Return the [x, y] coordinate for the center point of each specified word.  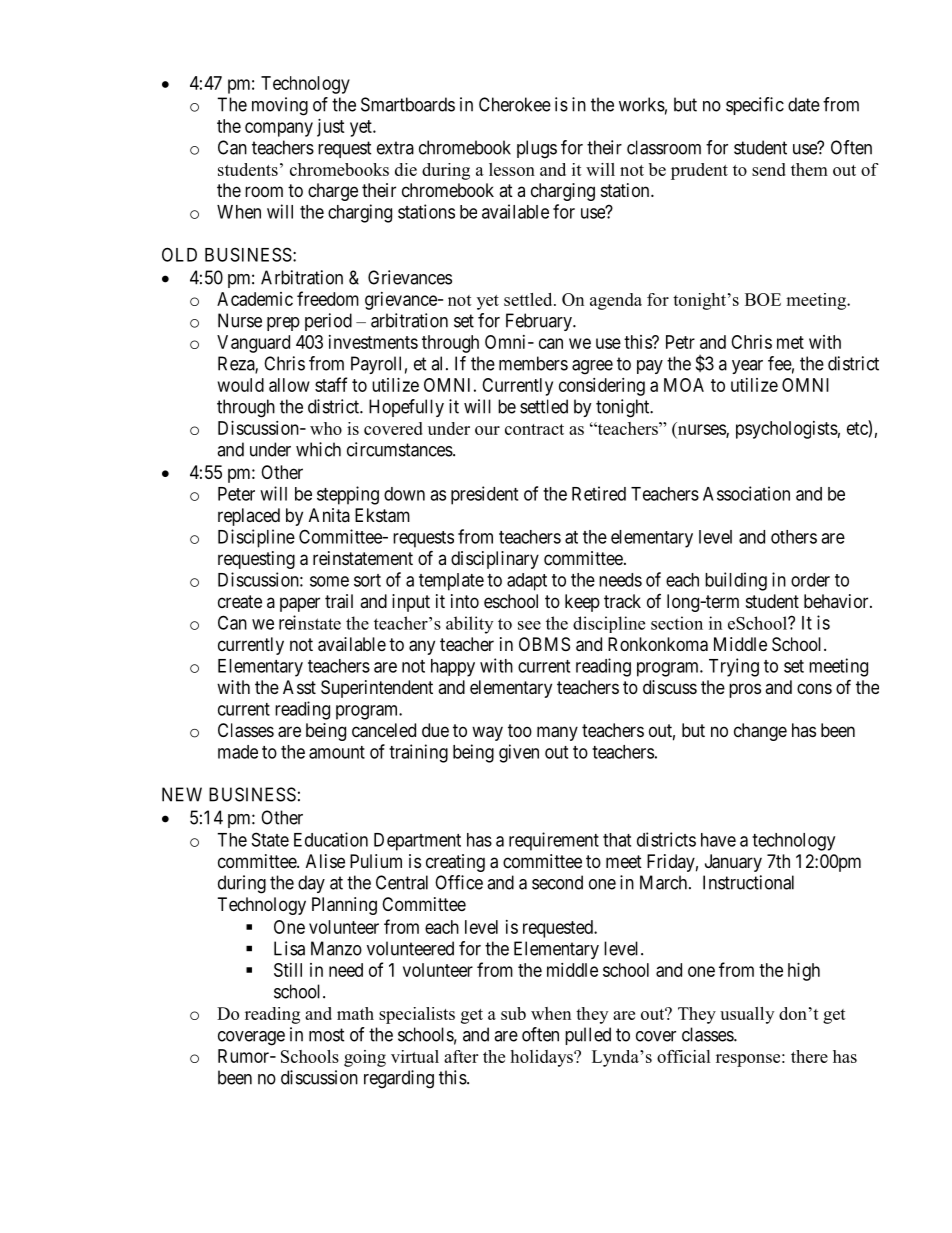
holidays [542, 1058]
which [318, 449]
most [327, 1035]
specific [755, 106]
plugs [537, 149]
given [519, 753]
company [279, 129]
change [760, 732]
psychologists [787, 430]
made [238, 752]
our [487, 430]
